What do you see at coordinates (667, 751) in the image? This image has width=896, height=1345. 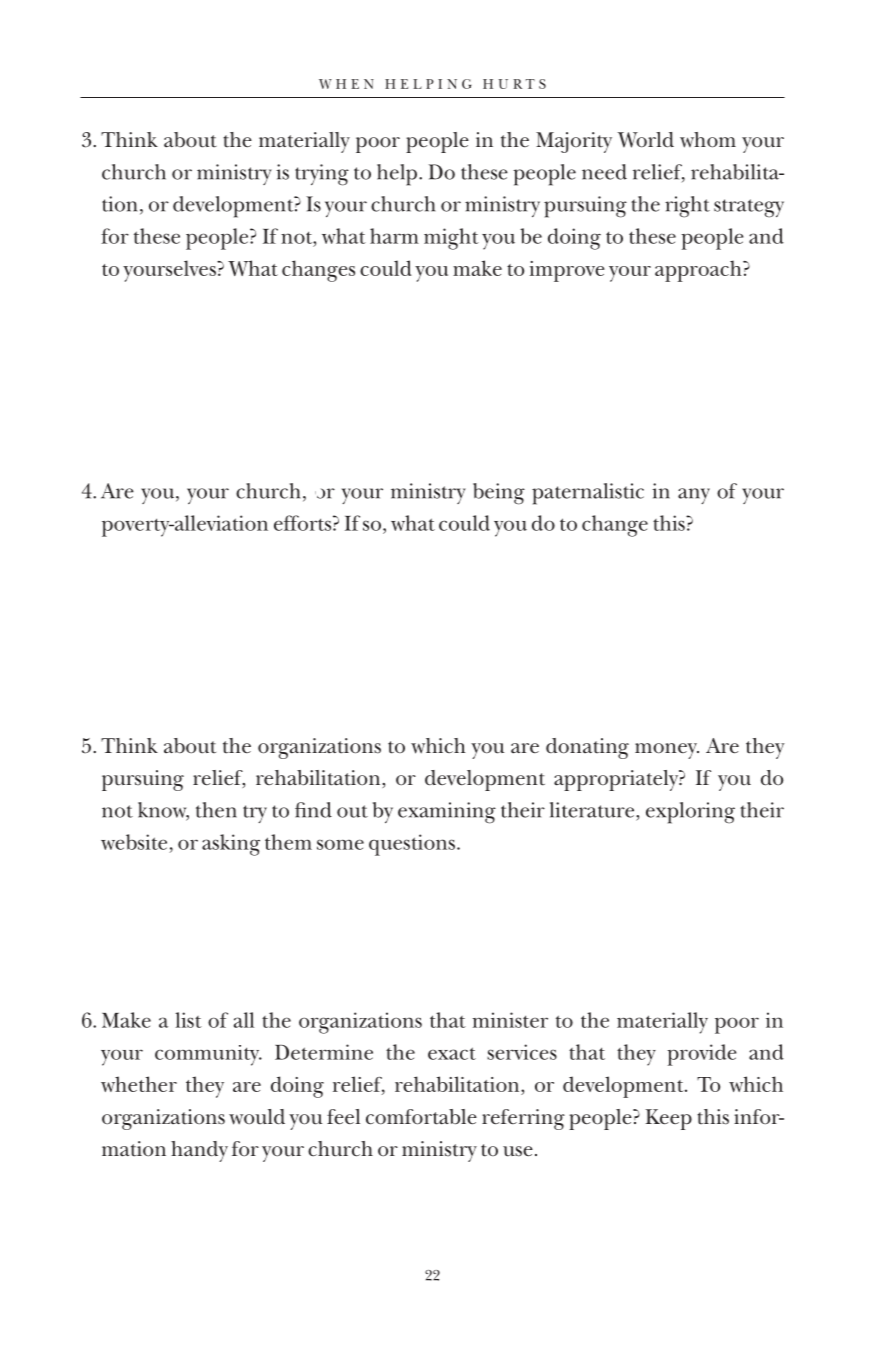 I see `money` at bounding box center [667, 751].
